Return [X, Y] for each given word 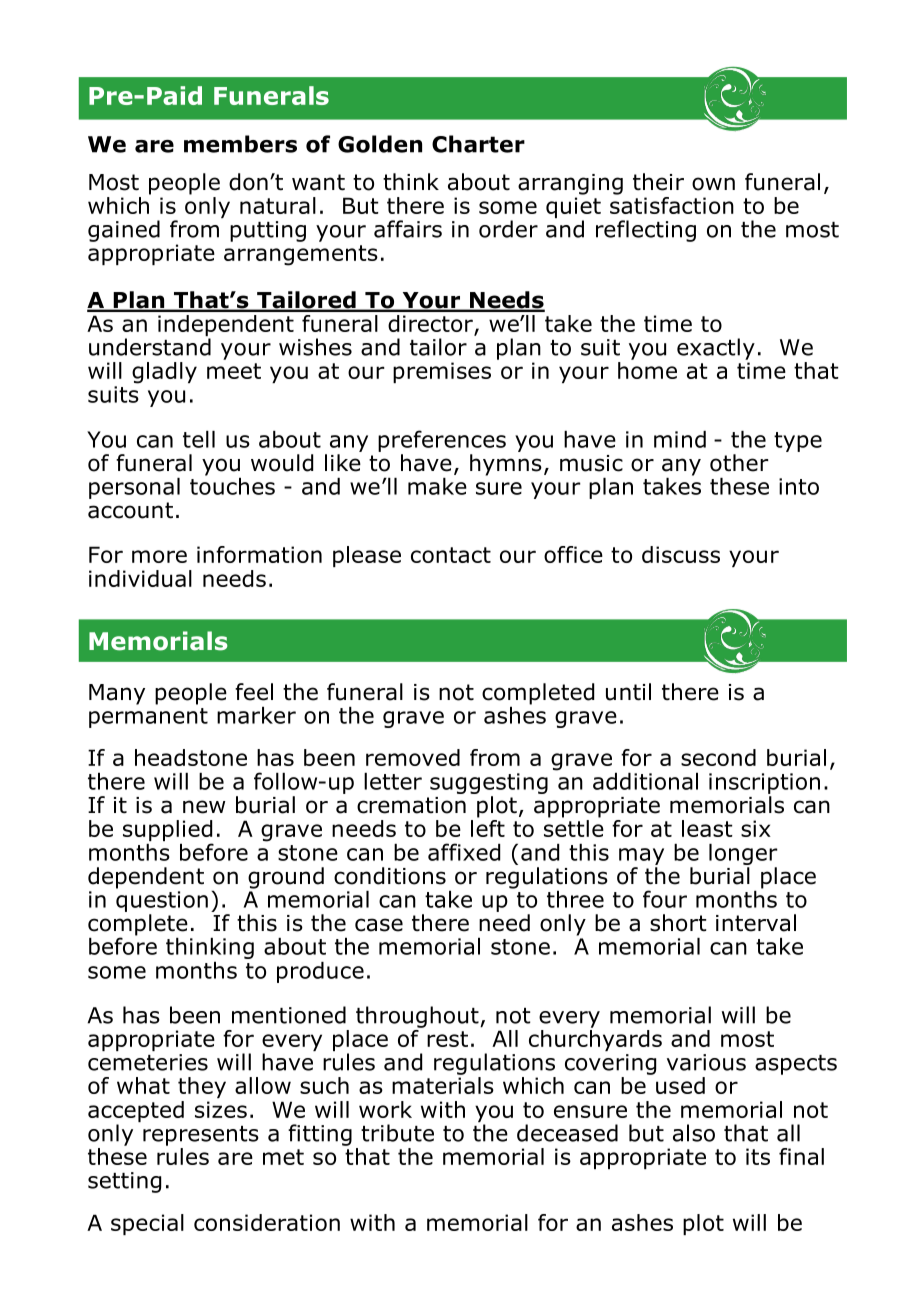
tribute [397, 1133]
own [713, 184]
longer [743, 854]
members [240, 144]
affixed [464, 852]
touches [232, 485]
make [437, 486]
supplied [168, 832]
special [147, 1224]
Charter [478, 144]
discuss [681, 554]
